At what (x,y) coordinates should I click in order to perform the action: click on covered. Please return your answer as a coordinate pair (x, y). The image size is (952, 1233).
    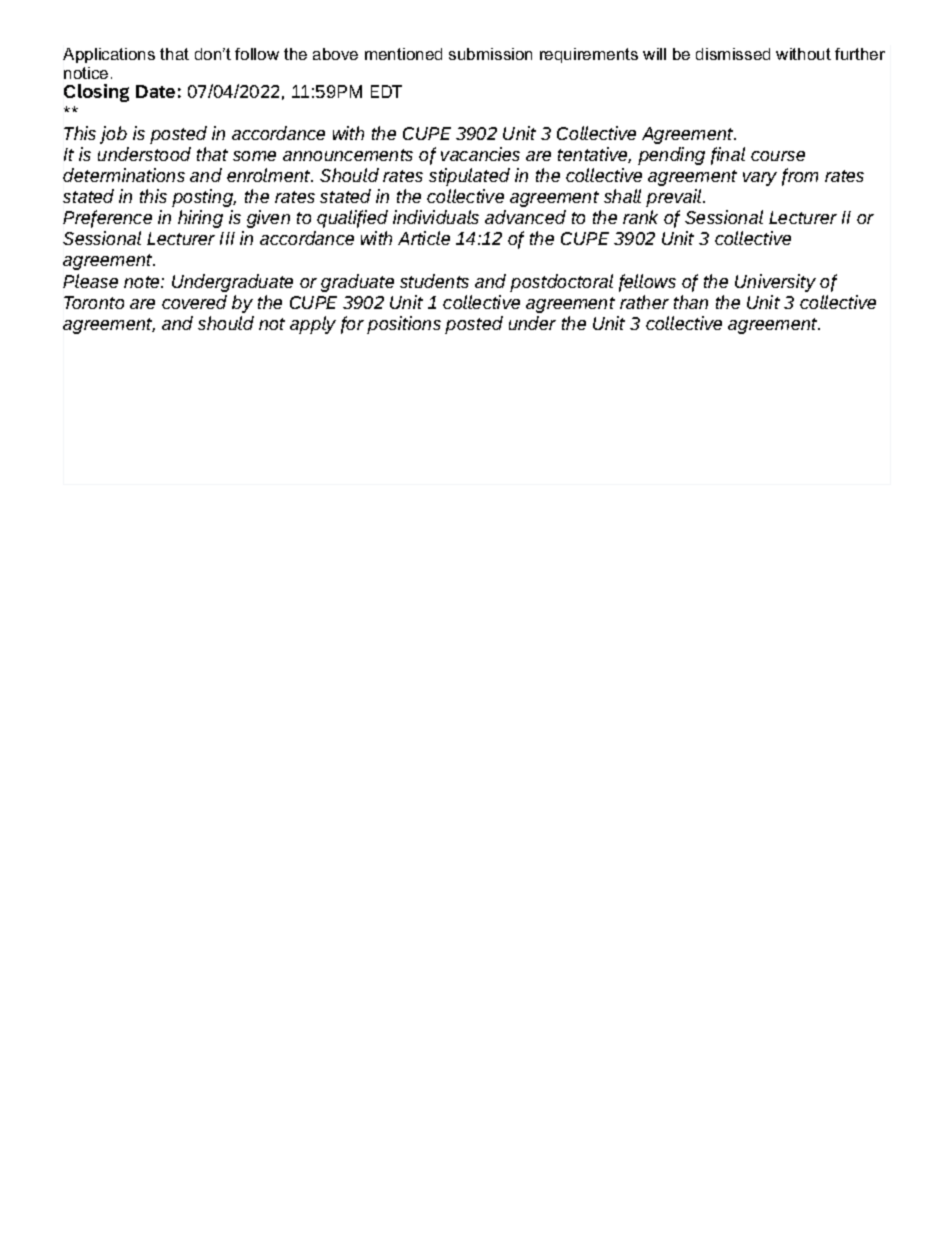
    Looking at the image, I should click on (194, 302).
